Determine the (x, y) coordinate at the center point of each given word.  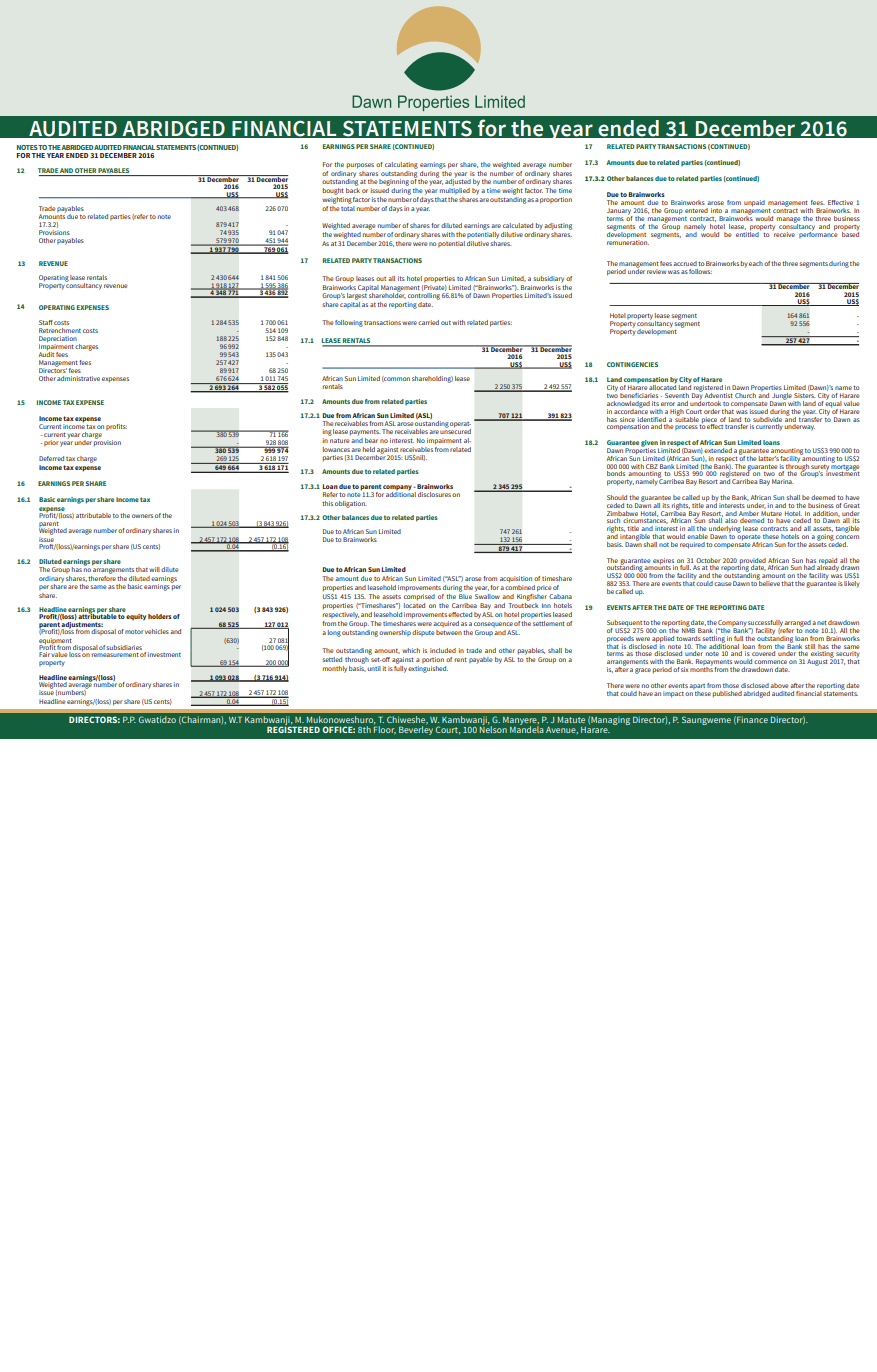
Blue (465, 595)
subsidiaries (124, 647)
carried (428, 322)
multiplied (455, 191)
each (756, 263)
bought (333, 191)
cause (723, 584)
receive (783, 233)
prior (51, 443)
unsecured (455, 430)
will (154, 569)
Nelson (493, 728)
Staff (46, 322)
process (686, 427)
